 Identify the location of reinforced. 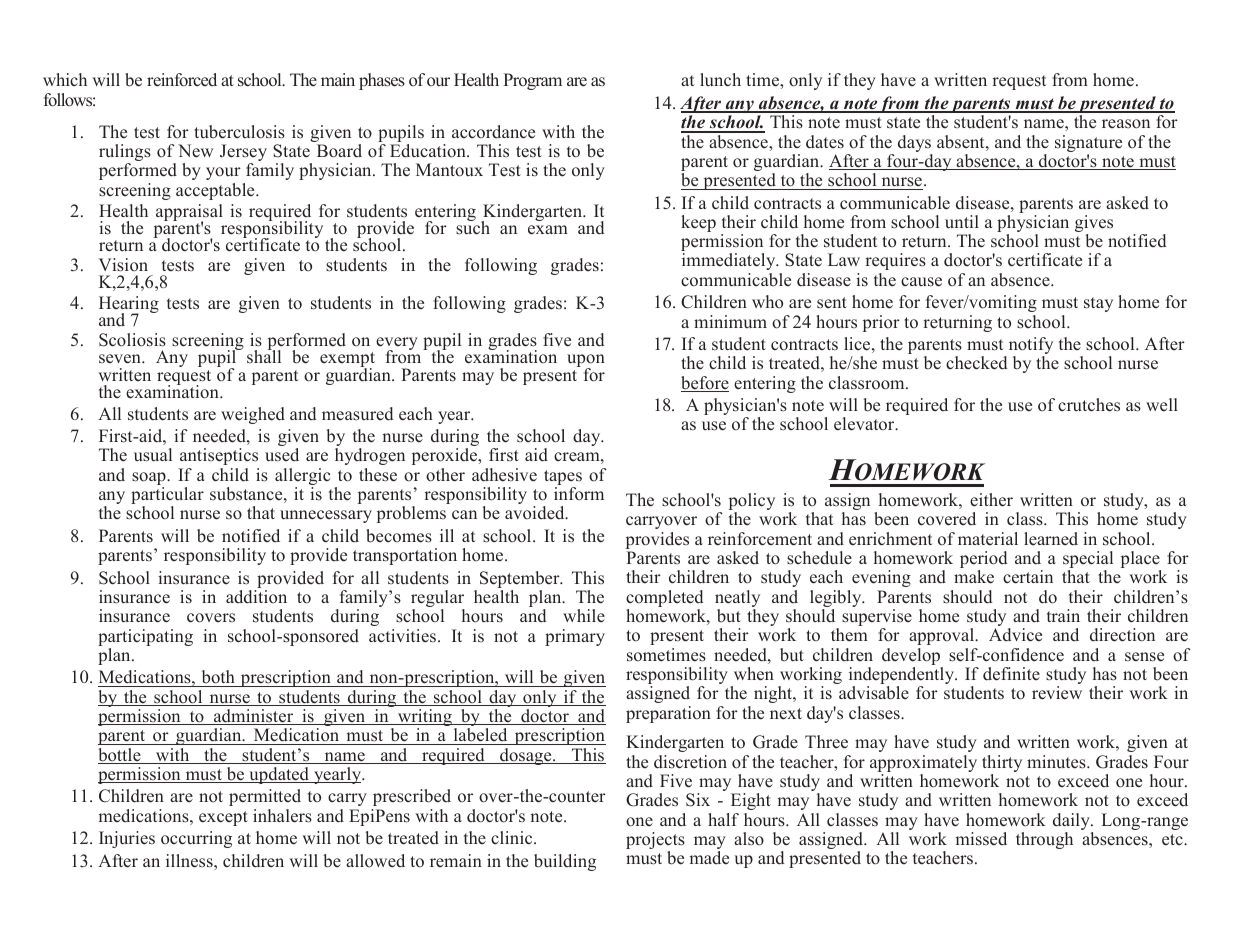
(182, 80).
